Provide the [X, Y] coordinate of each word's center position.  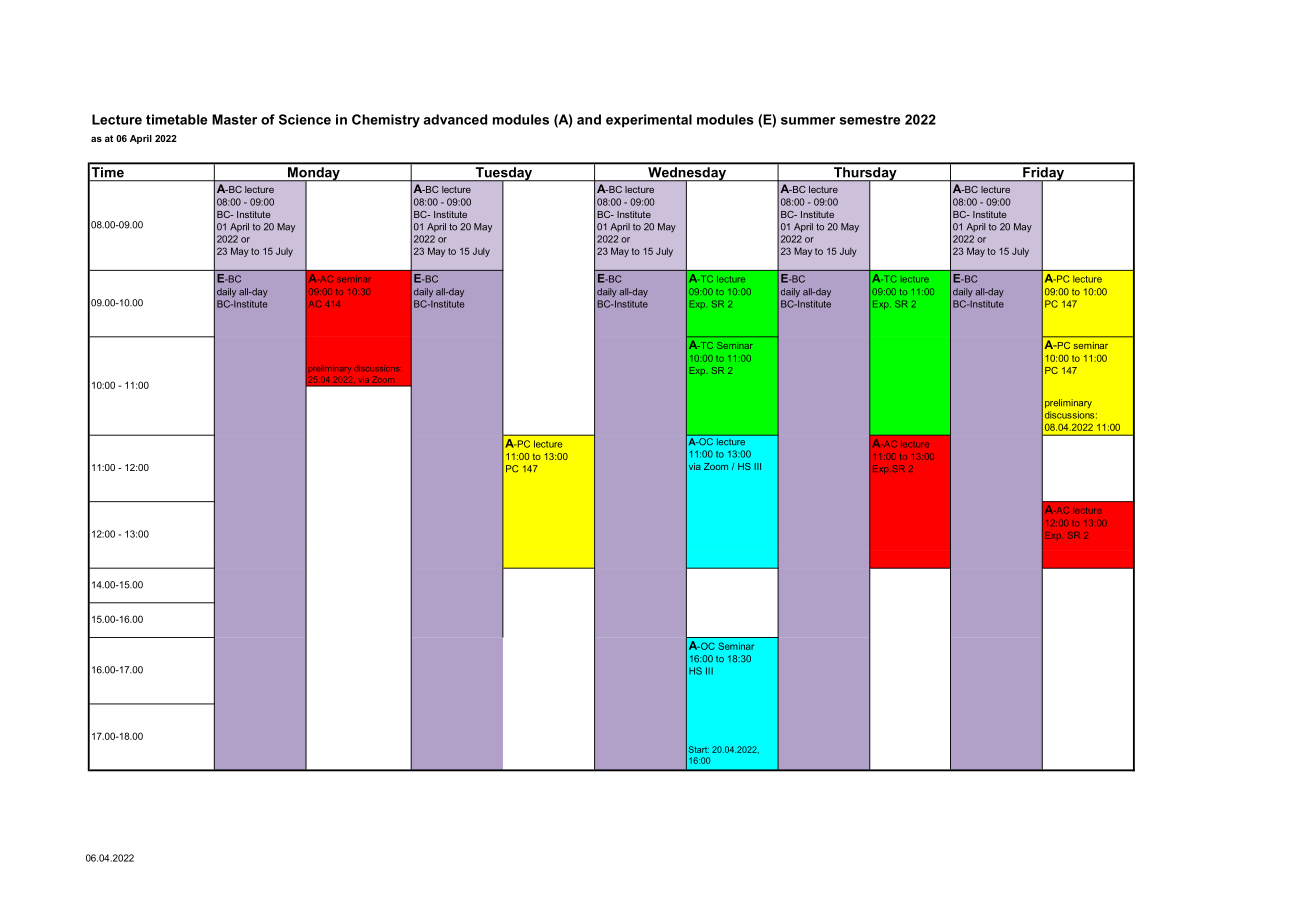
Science [305, 119]
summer [808, 121]
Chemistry [386, 121]
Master [234, 119]
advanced [455, 119]
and [589, 119]
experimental [649, 121]
